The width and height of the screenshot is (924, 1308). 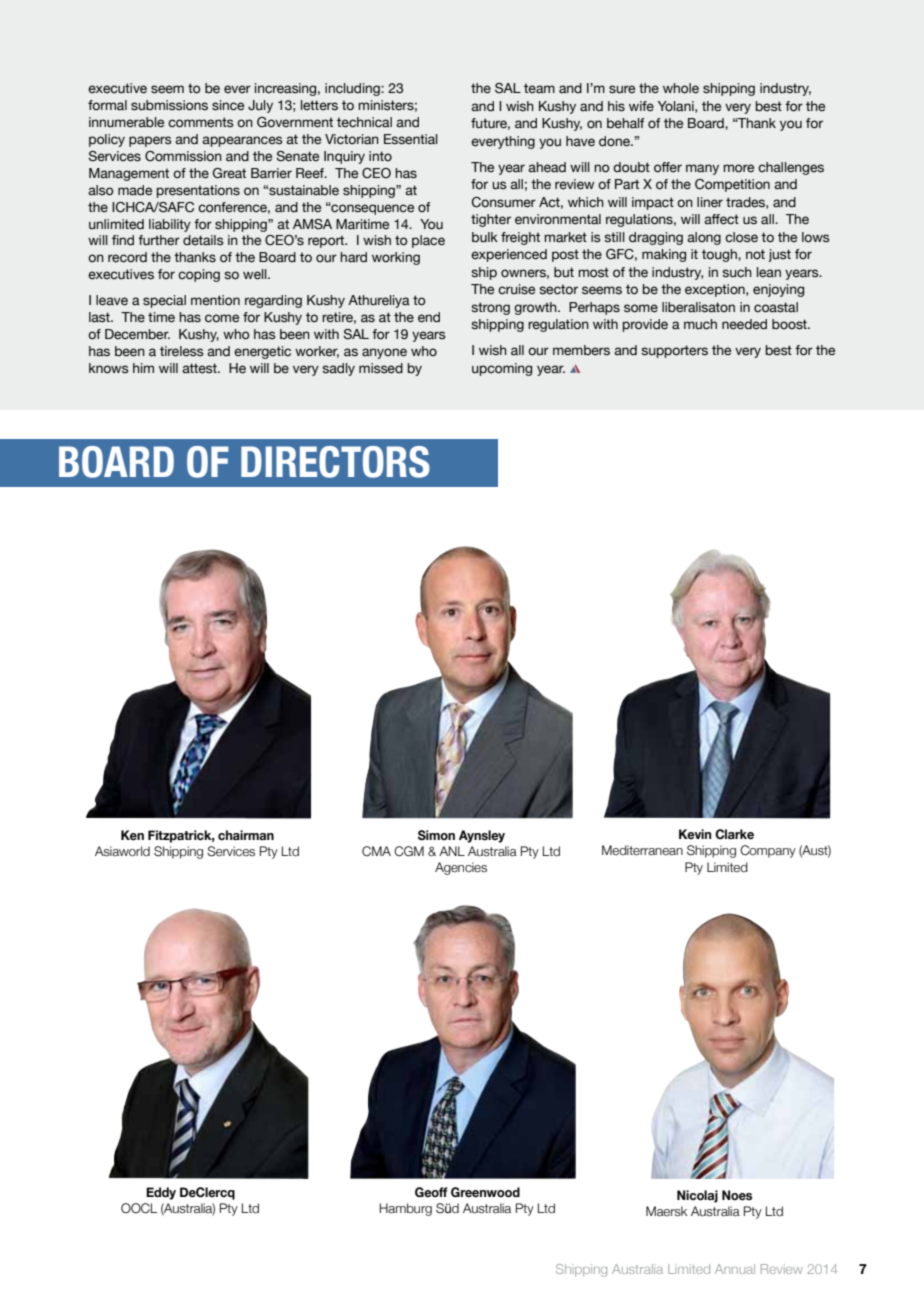 I want to click on Eddy, so click(x=161, y=1193).
